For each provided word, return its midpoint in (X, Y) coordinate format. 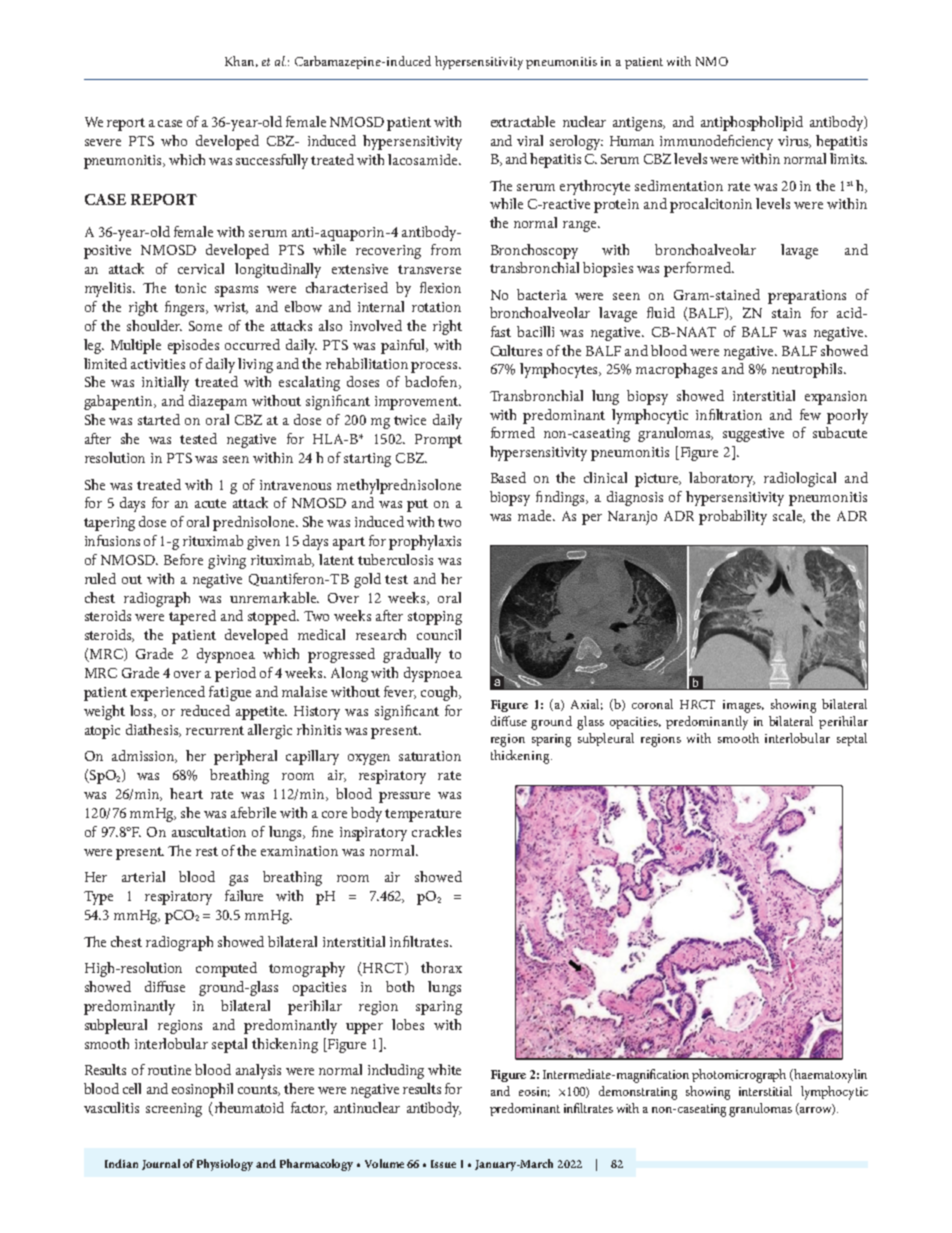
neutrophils (808, 370)
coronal (652, 704)
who (174, 140)
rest (207, 851)
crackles (436, 831)
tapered (192, 617)
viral (530, 140)
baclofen (433, 382)
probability (733, 517)
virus (794, 142)
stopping (435, 618)
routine (169, 1070)
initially (165, 383)
